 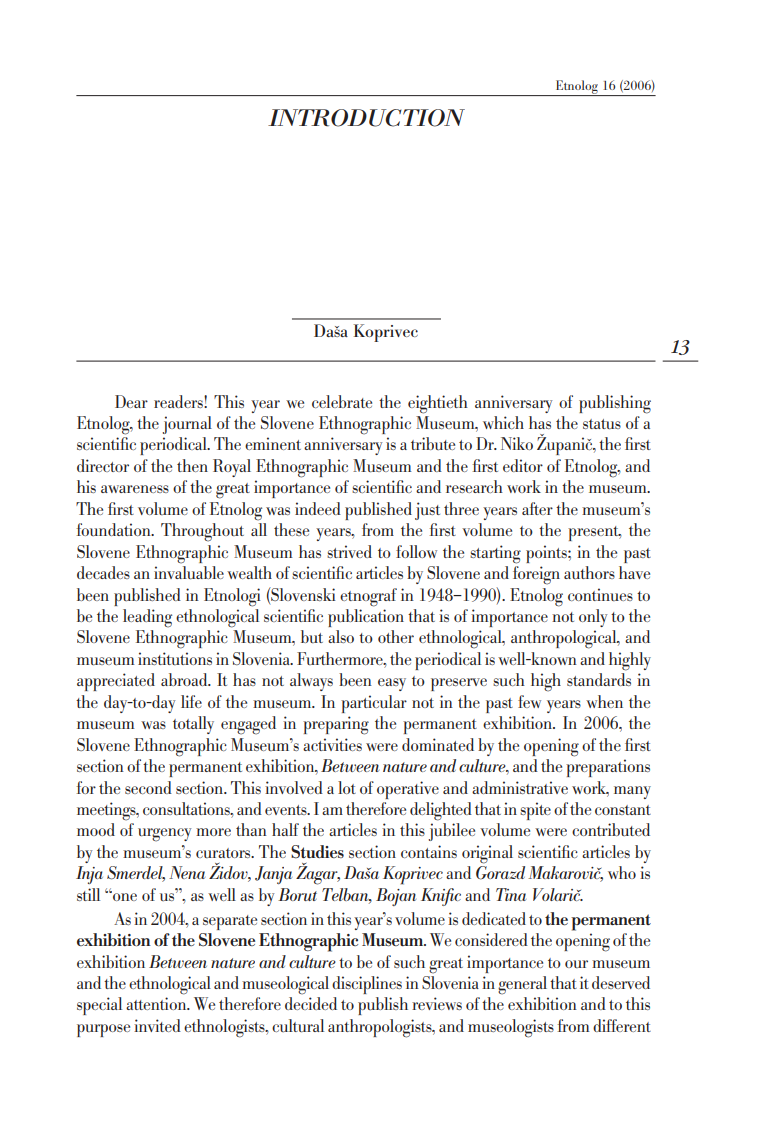 I want to click on strived, so click(x=349, y=551).
